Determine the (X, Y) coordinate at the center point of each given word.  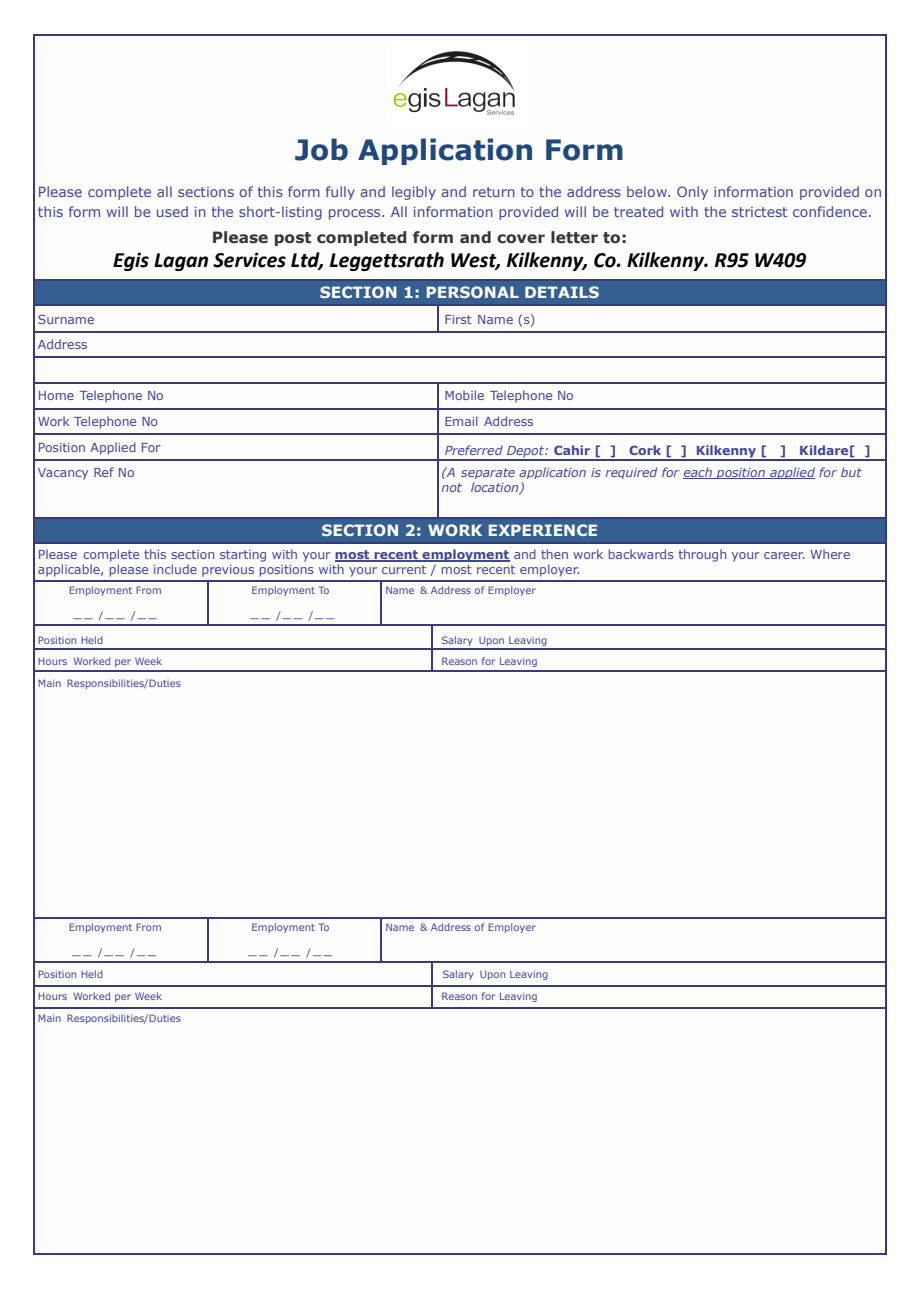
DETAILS (562, 292)
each (698, 473)
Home (56, 395)
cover (521, 239)
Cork (645, 450)
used (172, 211)
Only (692, 193)
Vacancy (63, 474)
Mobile (464, 395)
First (458, 319)
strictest (759, 212)
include (175, 569)
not (452, 487)
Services (249, 260)
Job (321, 149)
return (494, 192)
